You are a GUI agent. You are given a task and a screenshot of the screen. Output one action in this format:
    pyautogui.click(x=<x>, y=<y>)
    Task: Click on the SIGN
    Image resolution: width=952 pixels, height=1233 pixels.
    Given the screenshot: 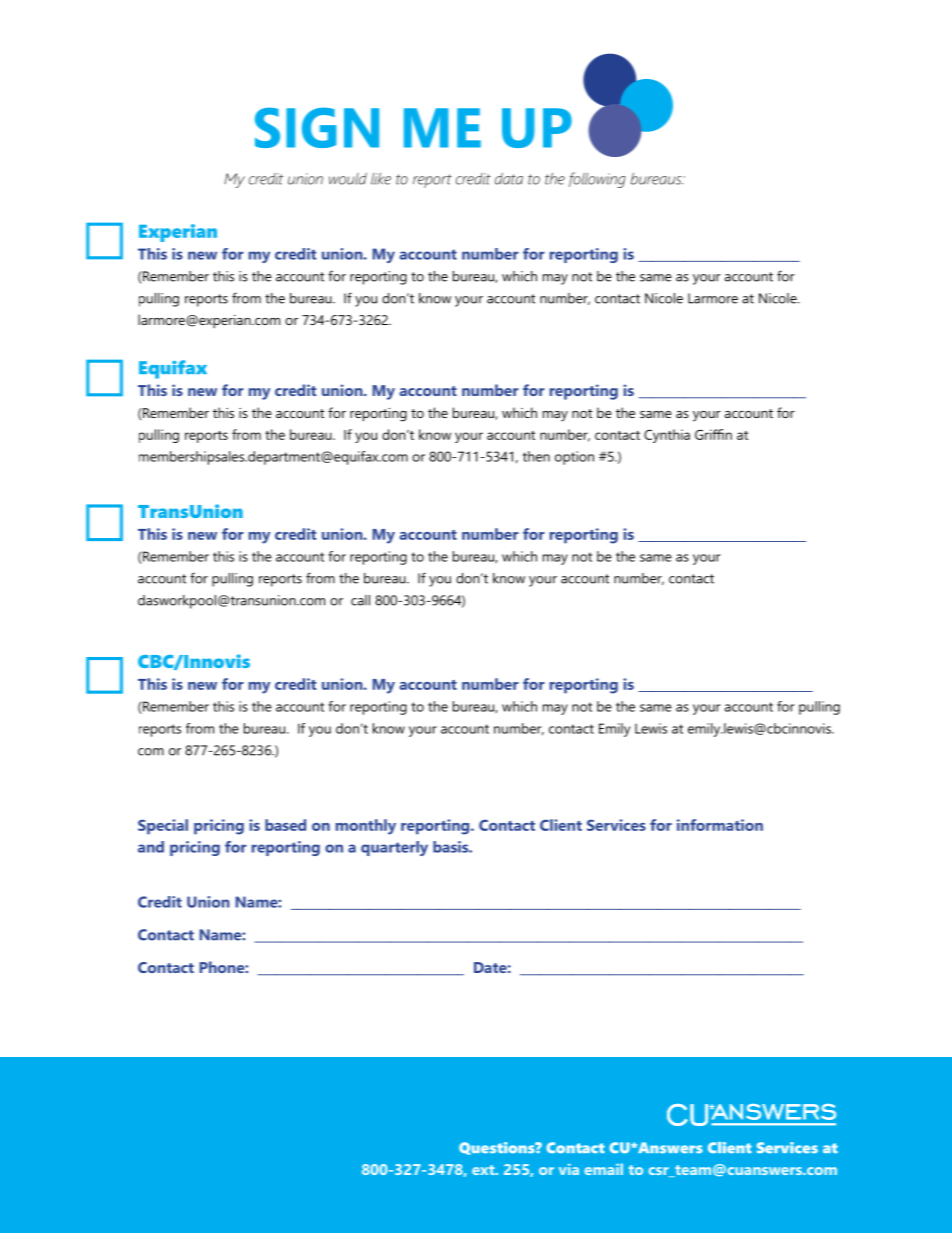 What is the action you would take?
    pyautogui.click(x=317, y=128)
